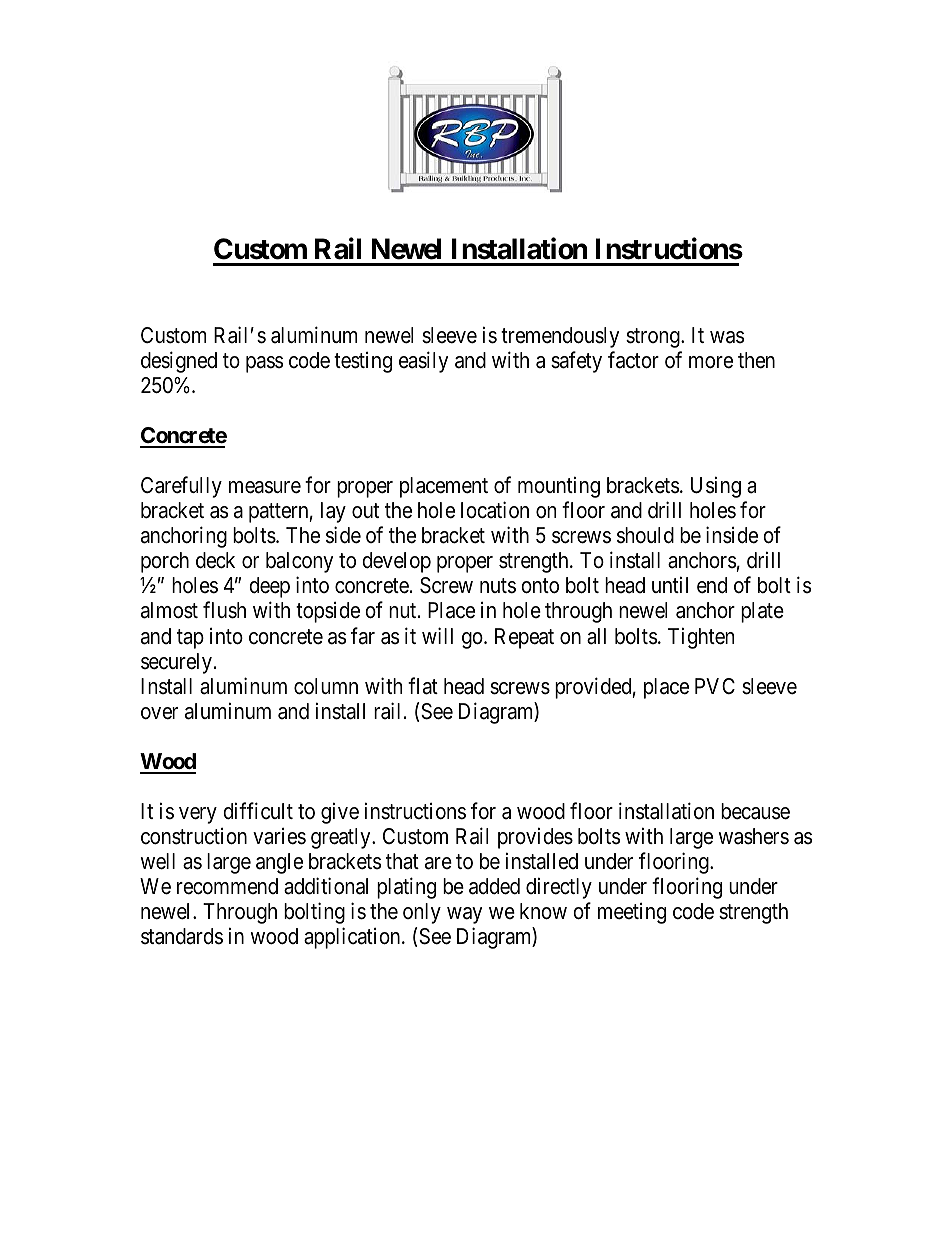 Image resolution: width=952 pixels, height=1233 pixels. What do you see at coordinates (711, 362) in the image?
I see `more` at bounding box center [711, 362].
